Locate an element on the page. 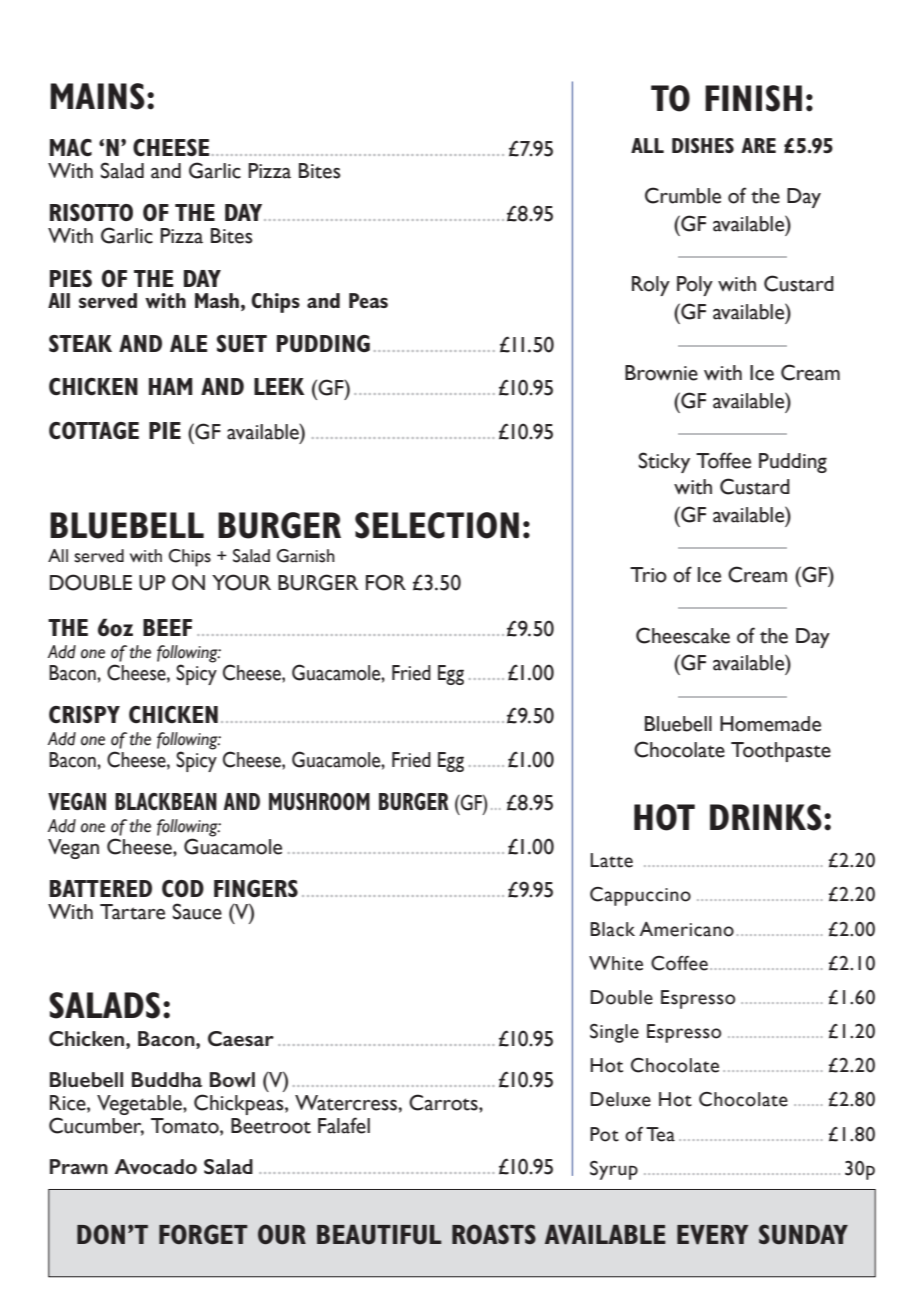  White is located at coordinates (616, 963).
